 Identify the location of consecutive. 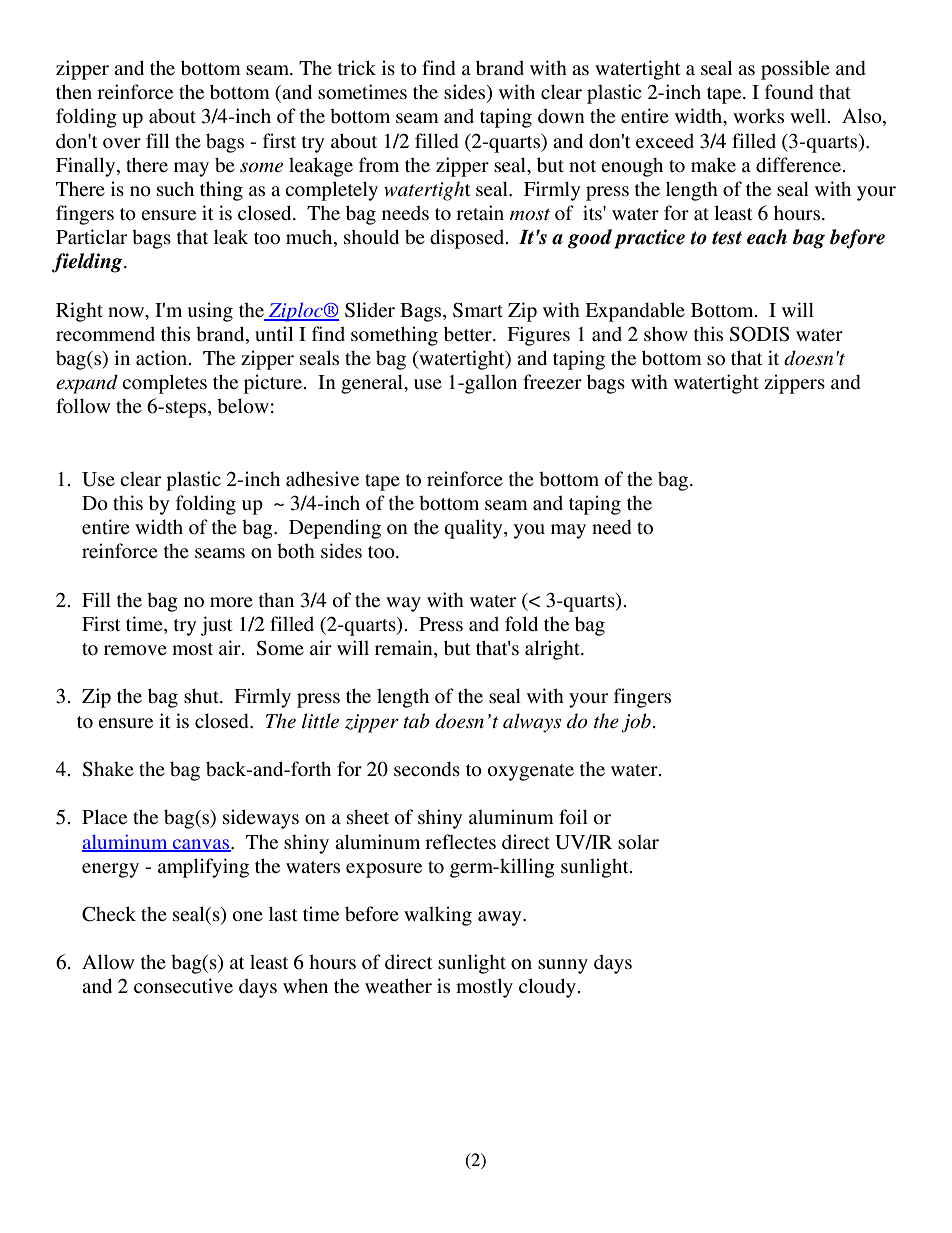
(183, 986).
